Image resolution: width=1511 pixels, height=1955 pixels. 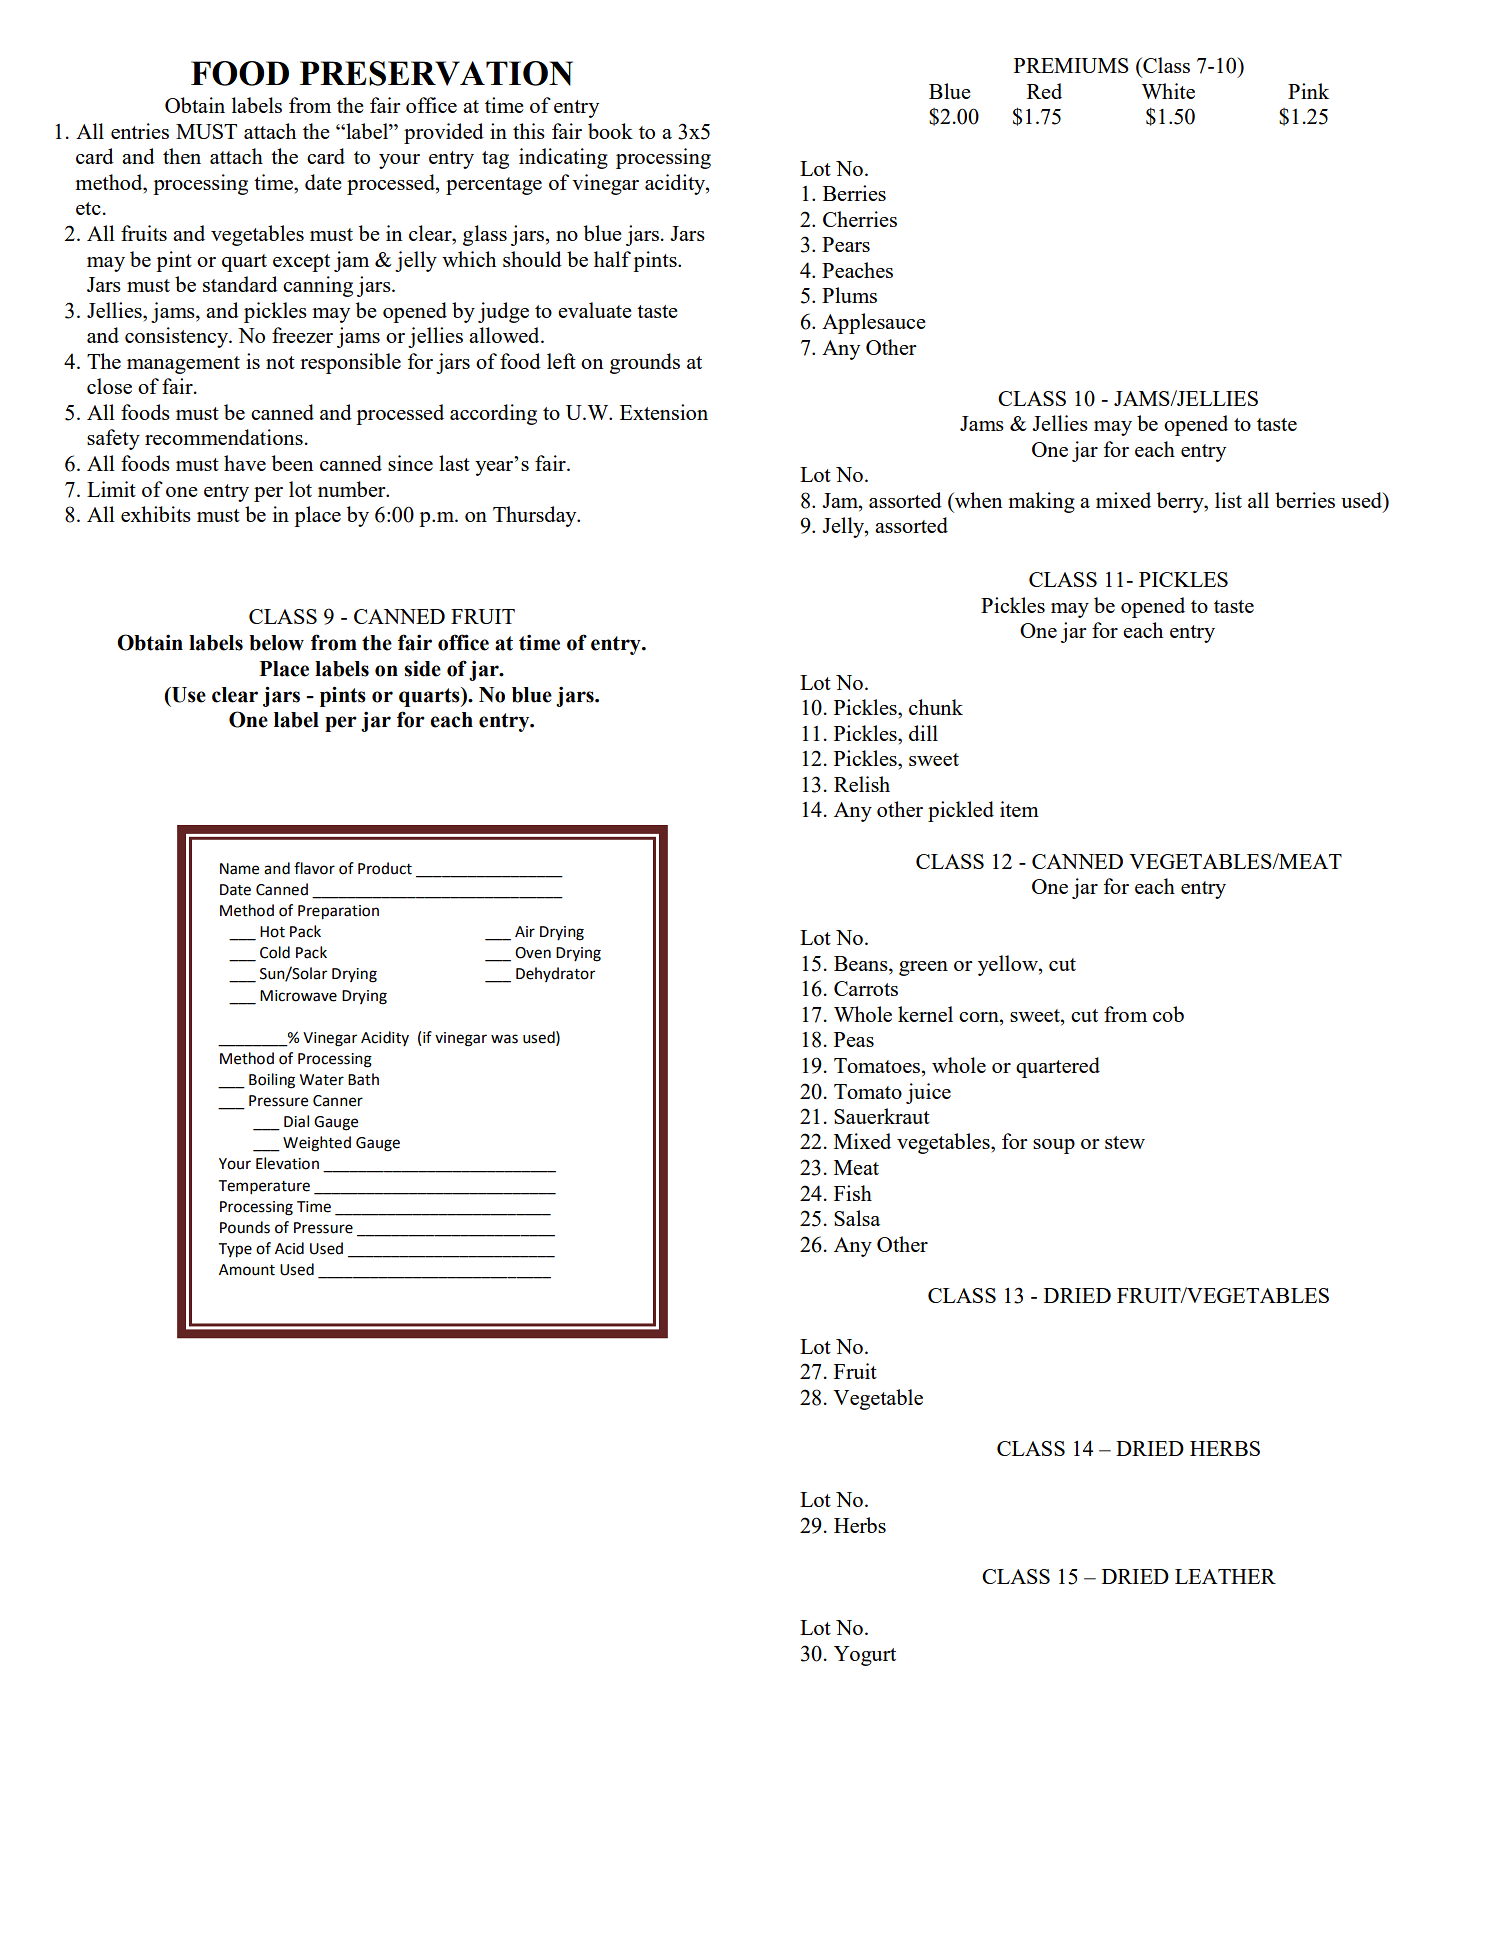 What do you see at coordinates (1168, 91) in the screenshot?
I see `White` at bounding box center [1168, 91].
